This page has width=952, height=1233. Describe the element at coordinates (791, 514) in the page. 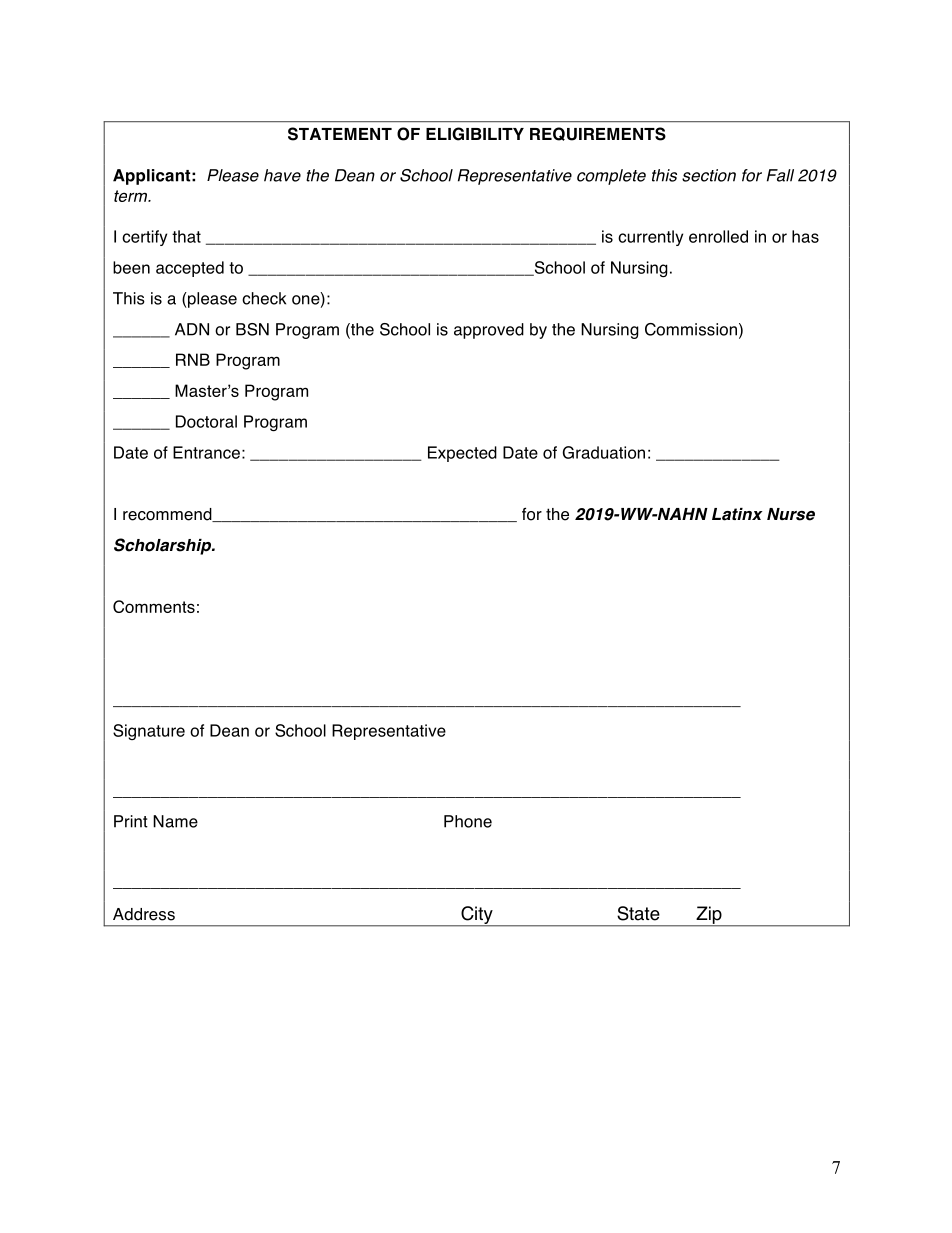

I see `Nurse` at that location.
